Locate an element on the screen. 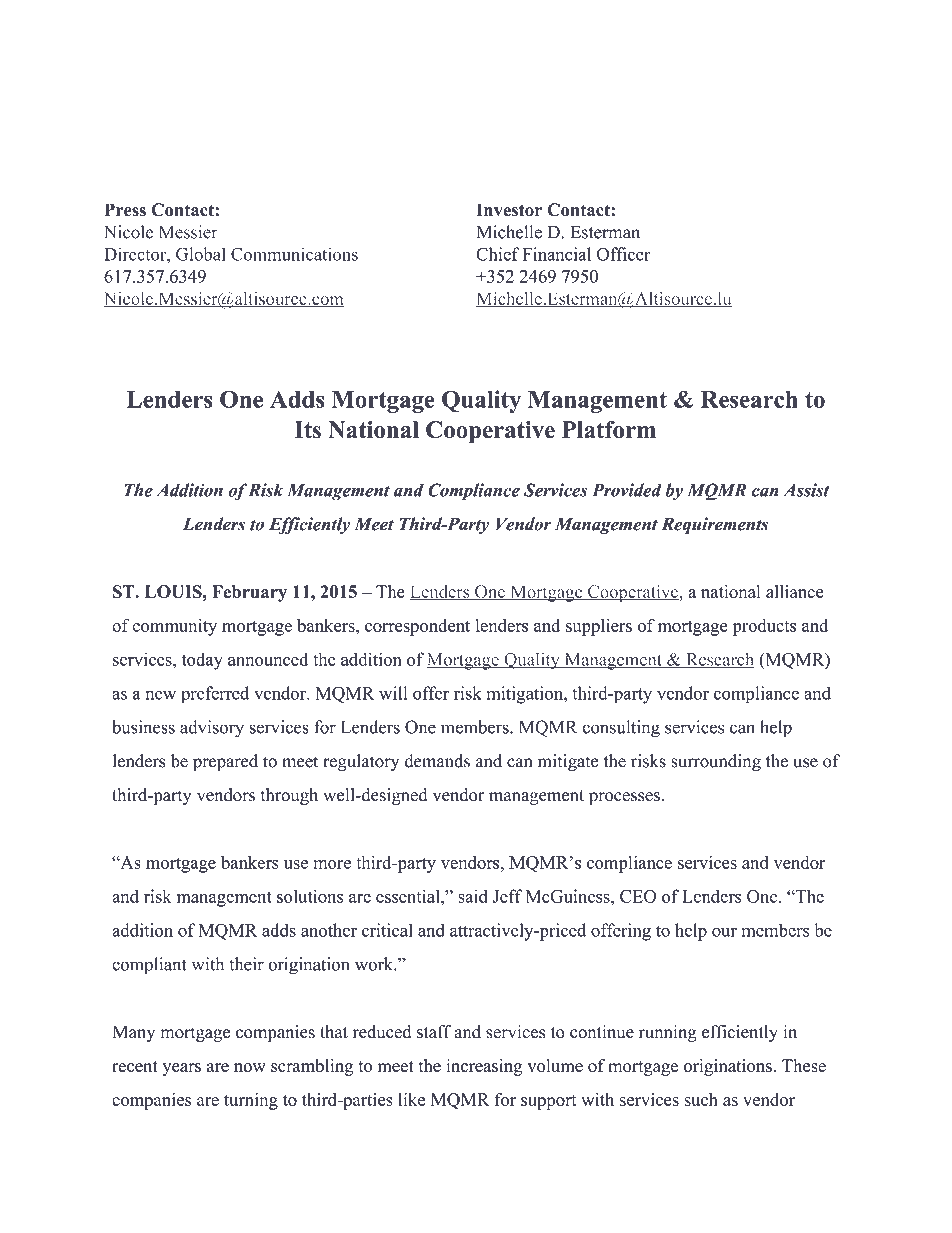 This screenshot has height=1233, width=952. years is located at coordinates (181, 1069).
